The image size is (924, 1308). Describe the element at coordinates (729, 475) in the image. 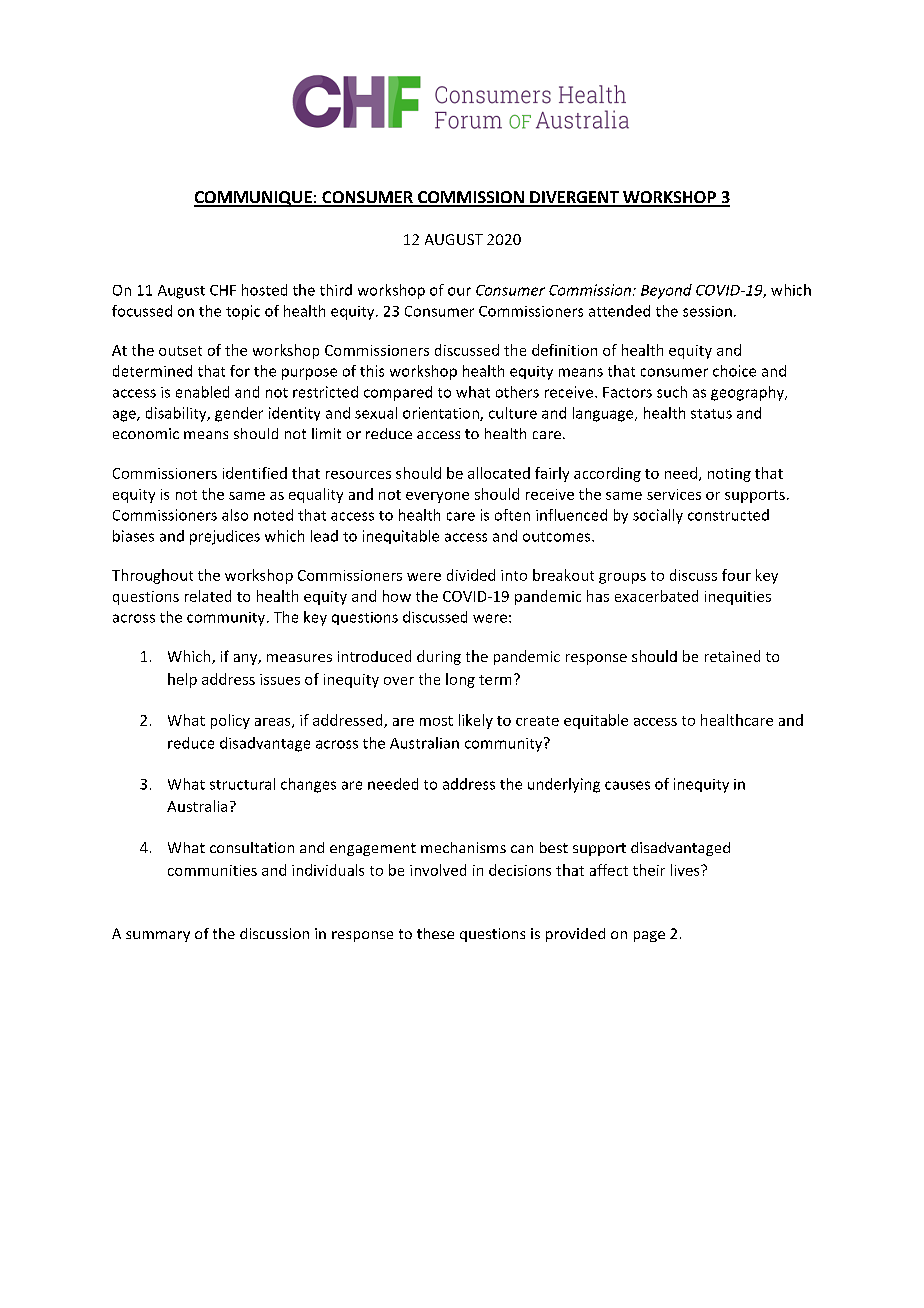

I see `noting` at that location.
